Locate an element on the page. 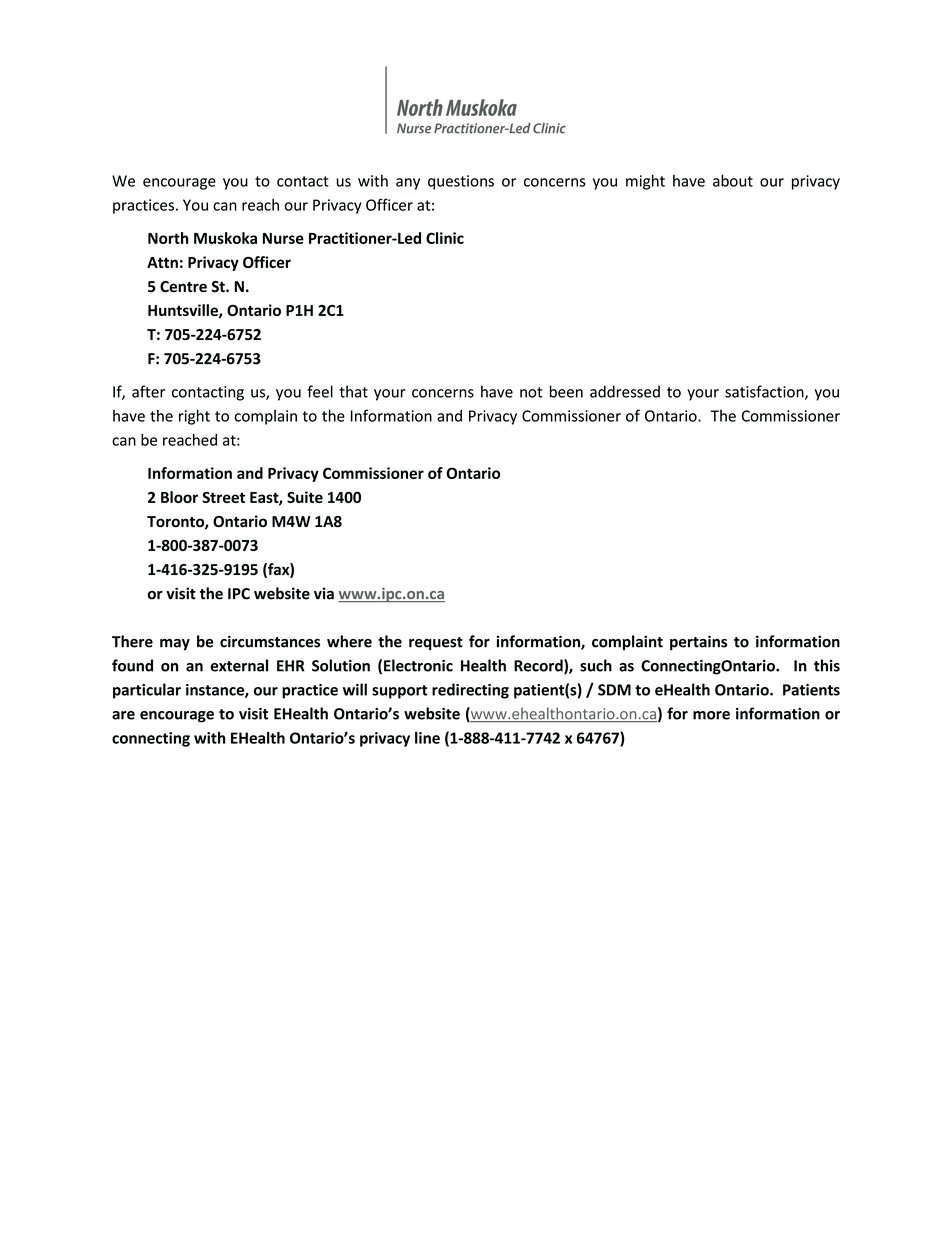 This document has height=1233, width=952. via is located at coordinates (324, 593).
